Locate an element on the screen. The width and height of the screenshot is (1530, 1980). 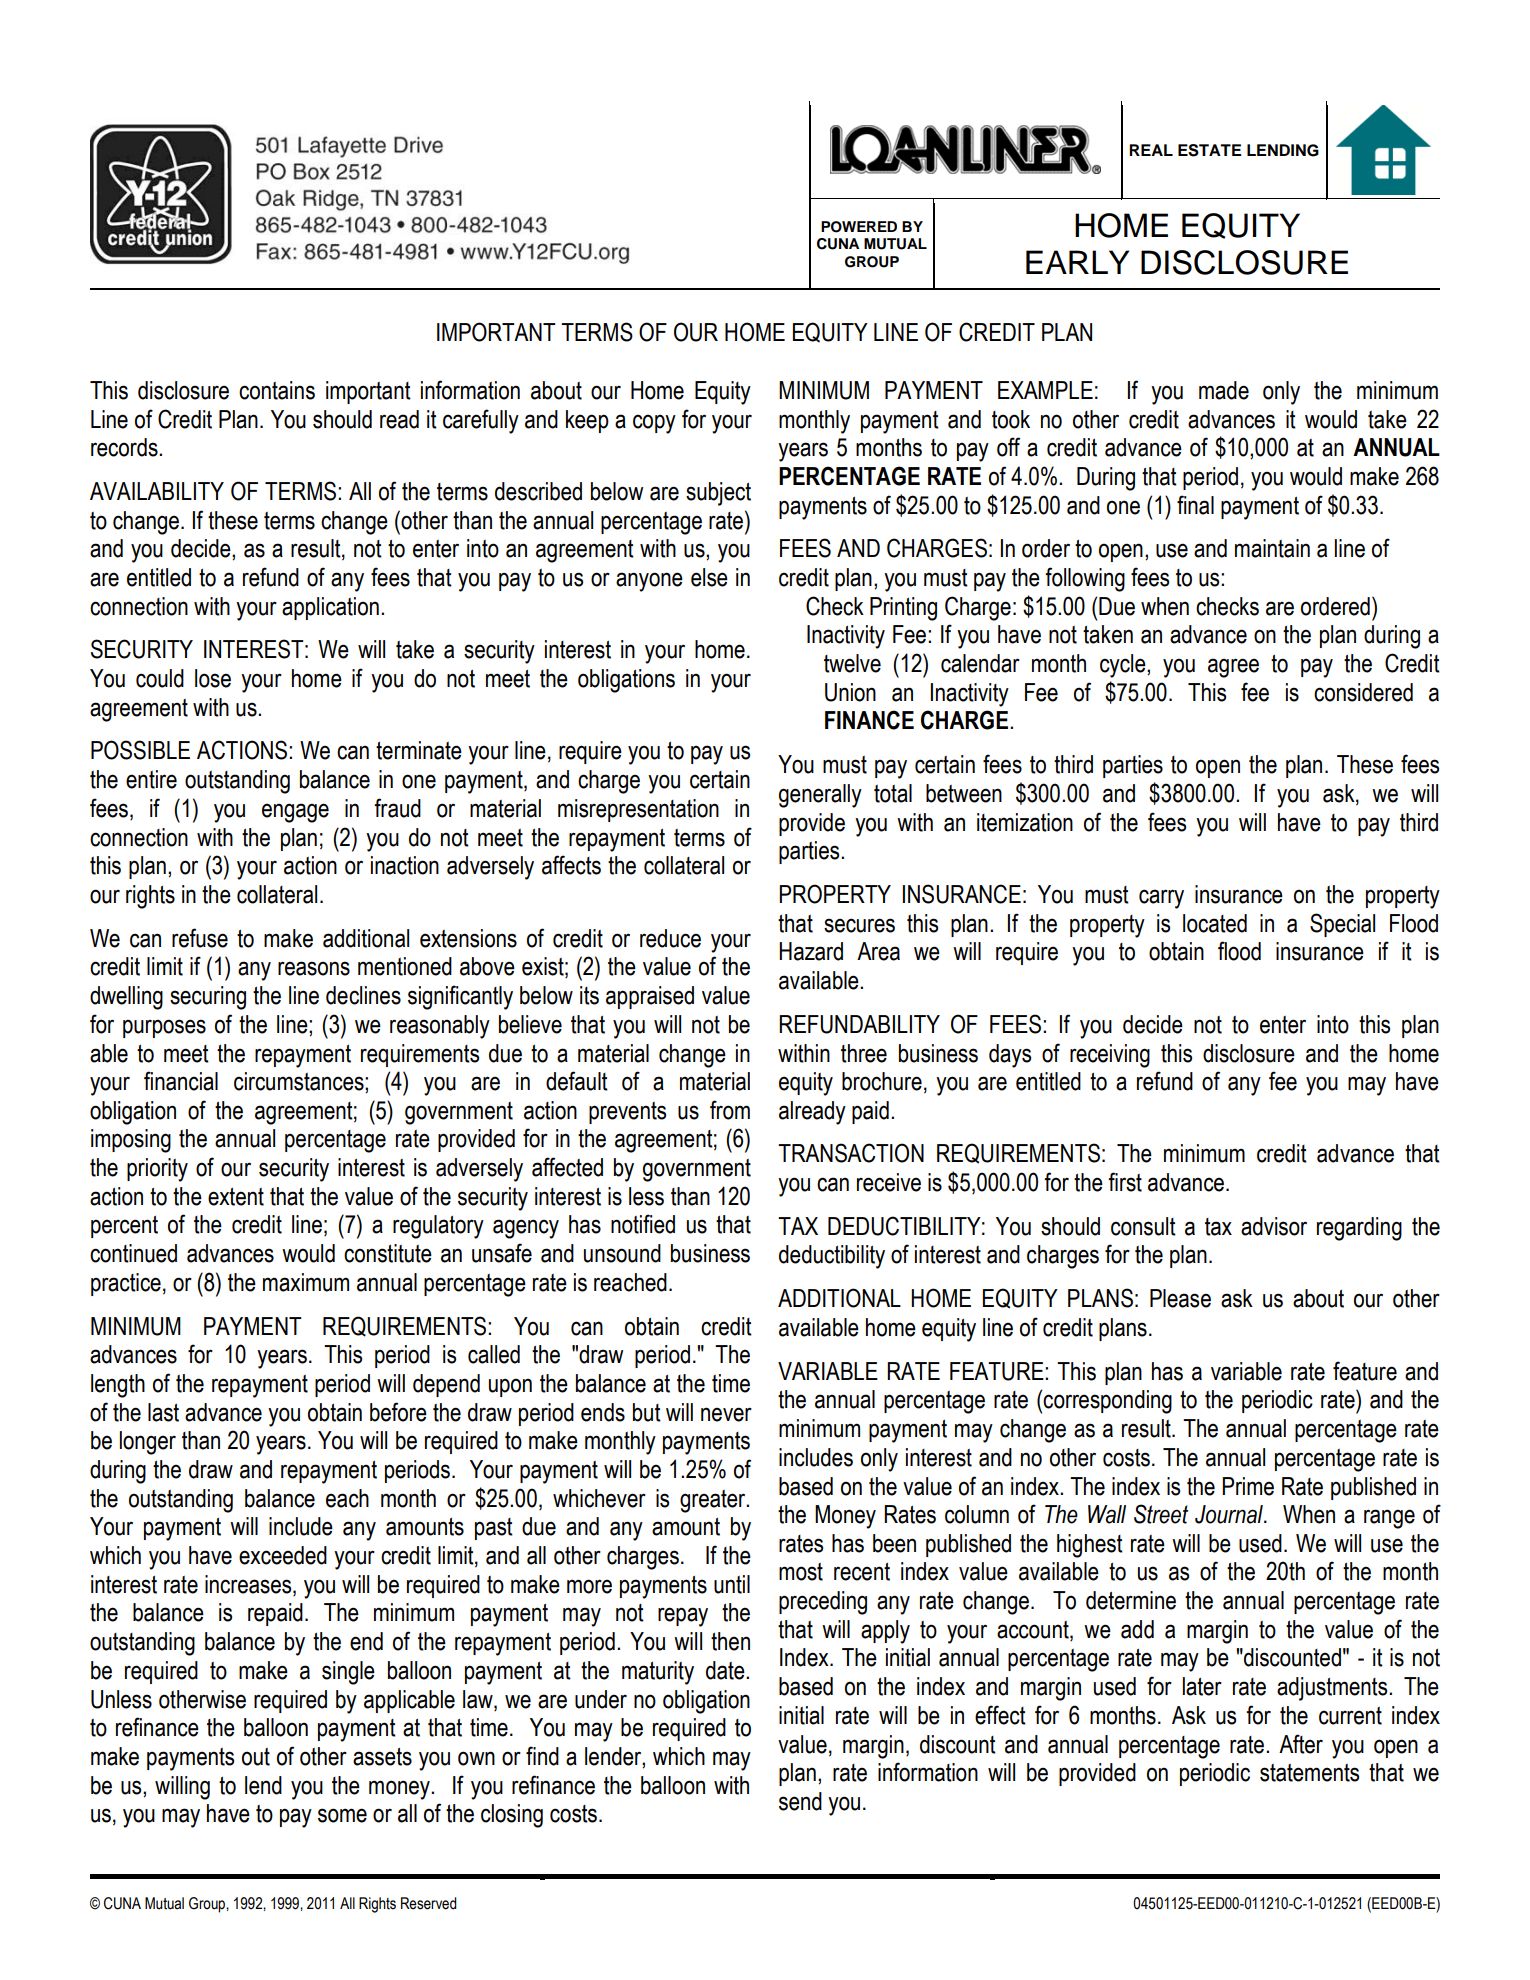
else is located at coordinates (709, 577).
